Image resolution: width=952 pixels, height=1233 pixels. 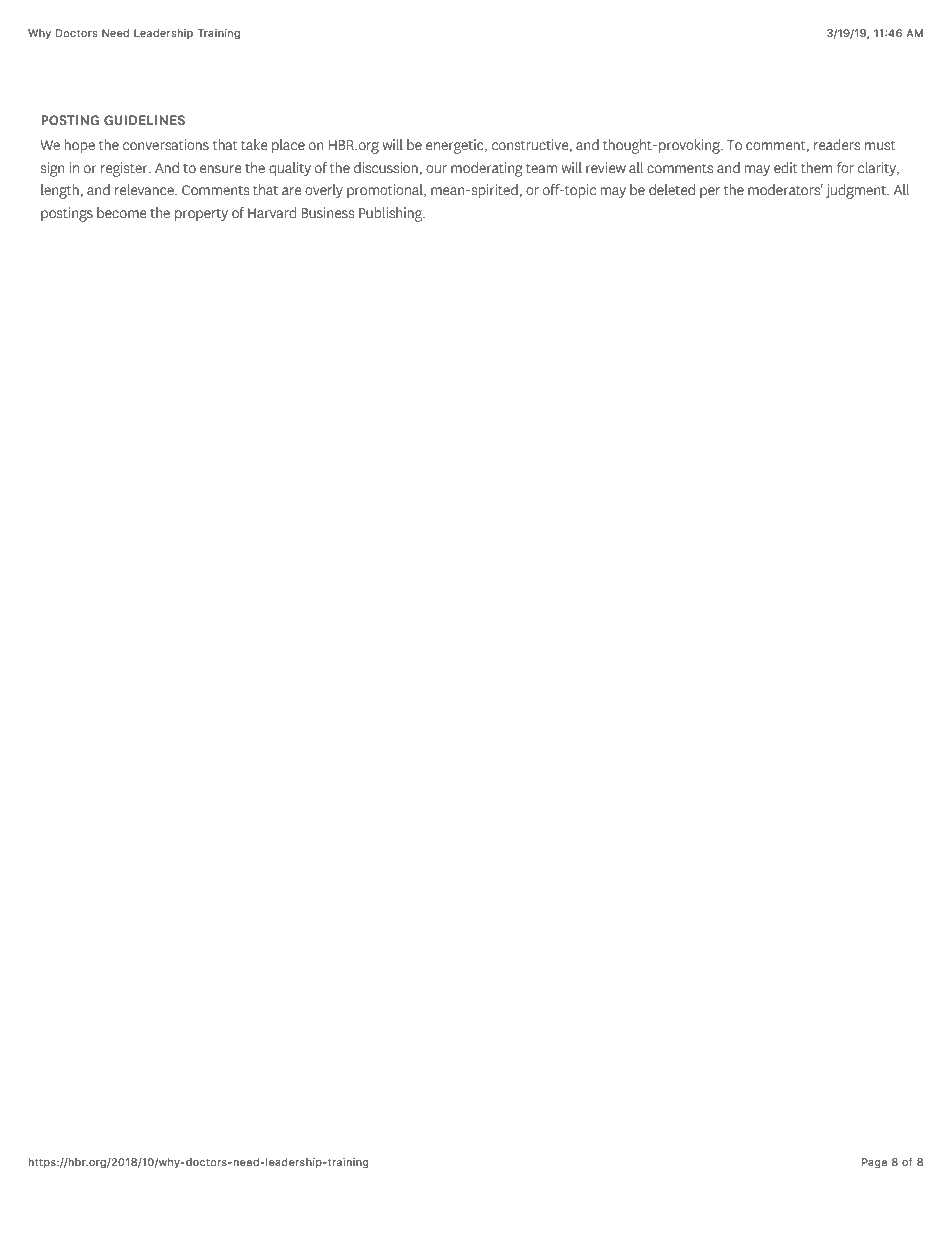 I want to click on length, so click(x=61, y=191).
